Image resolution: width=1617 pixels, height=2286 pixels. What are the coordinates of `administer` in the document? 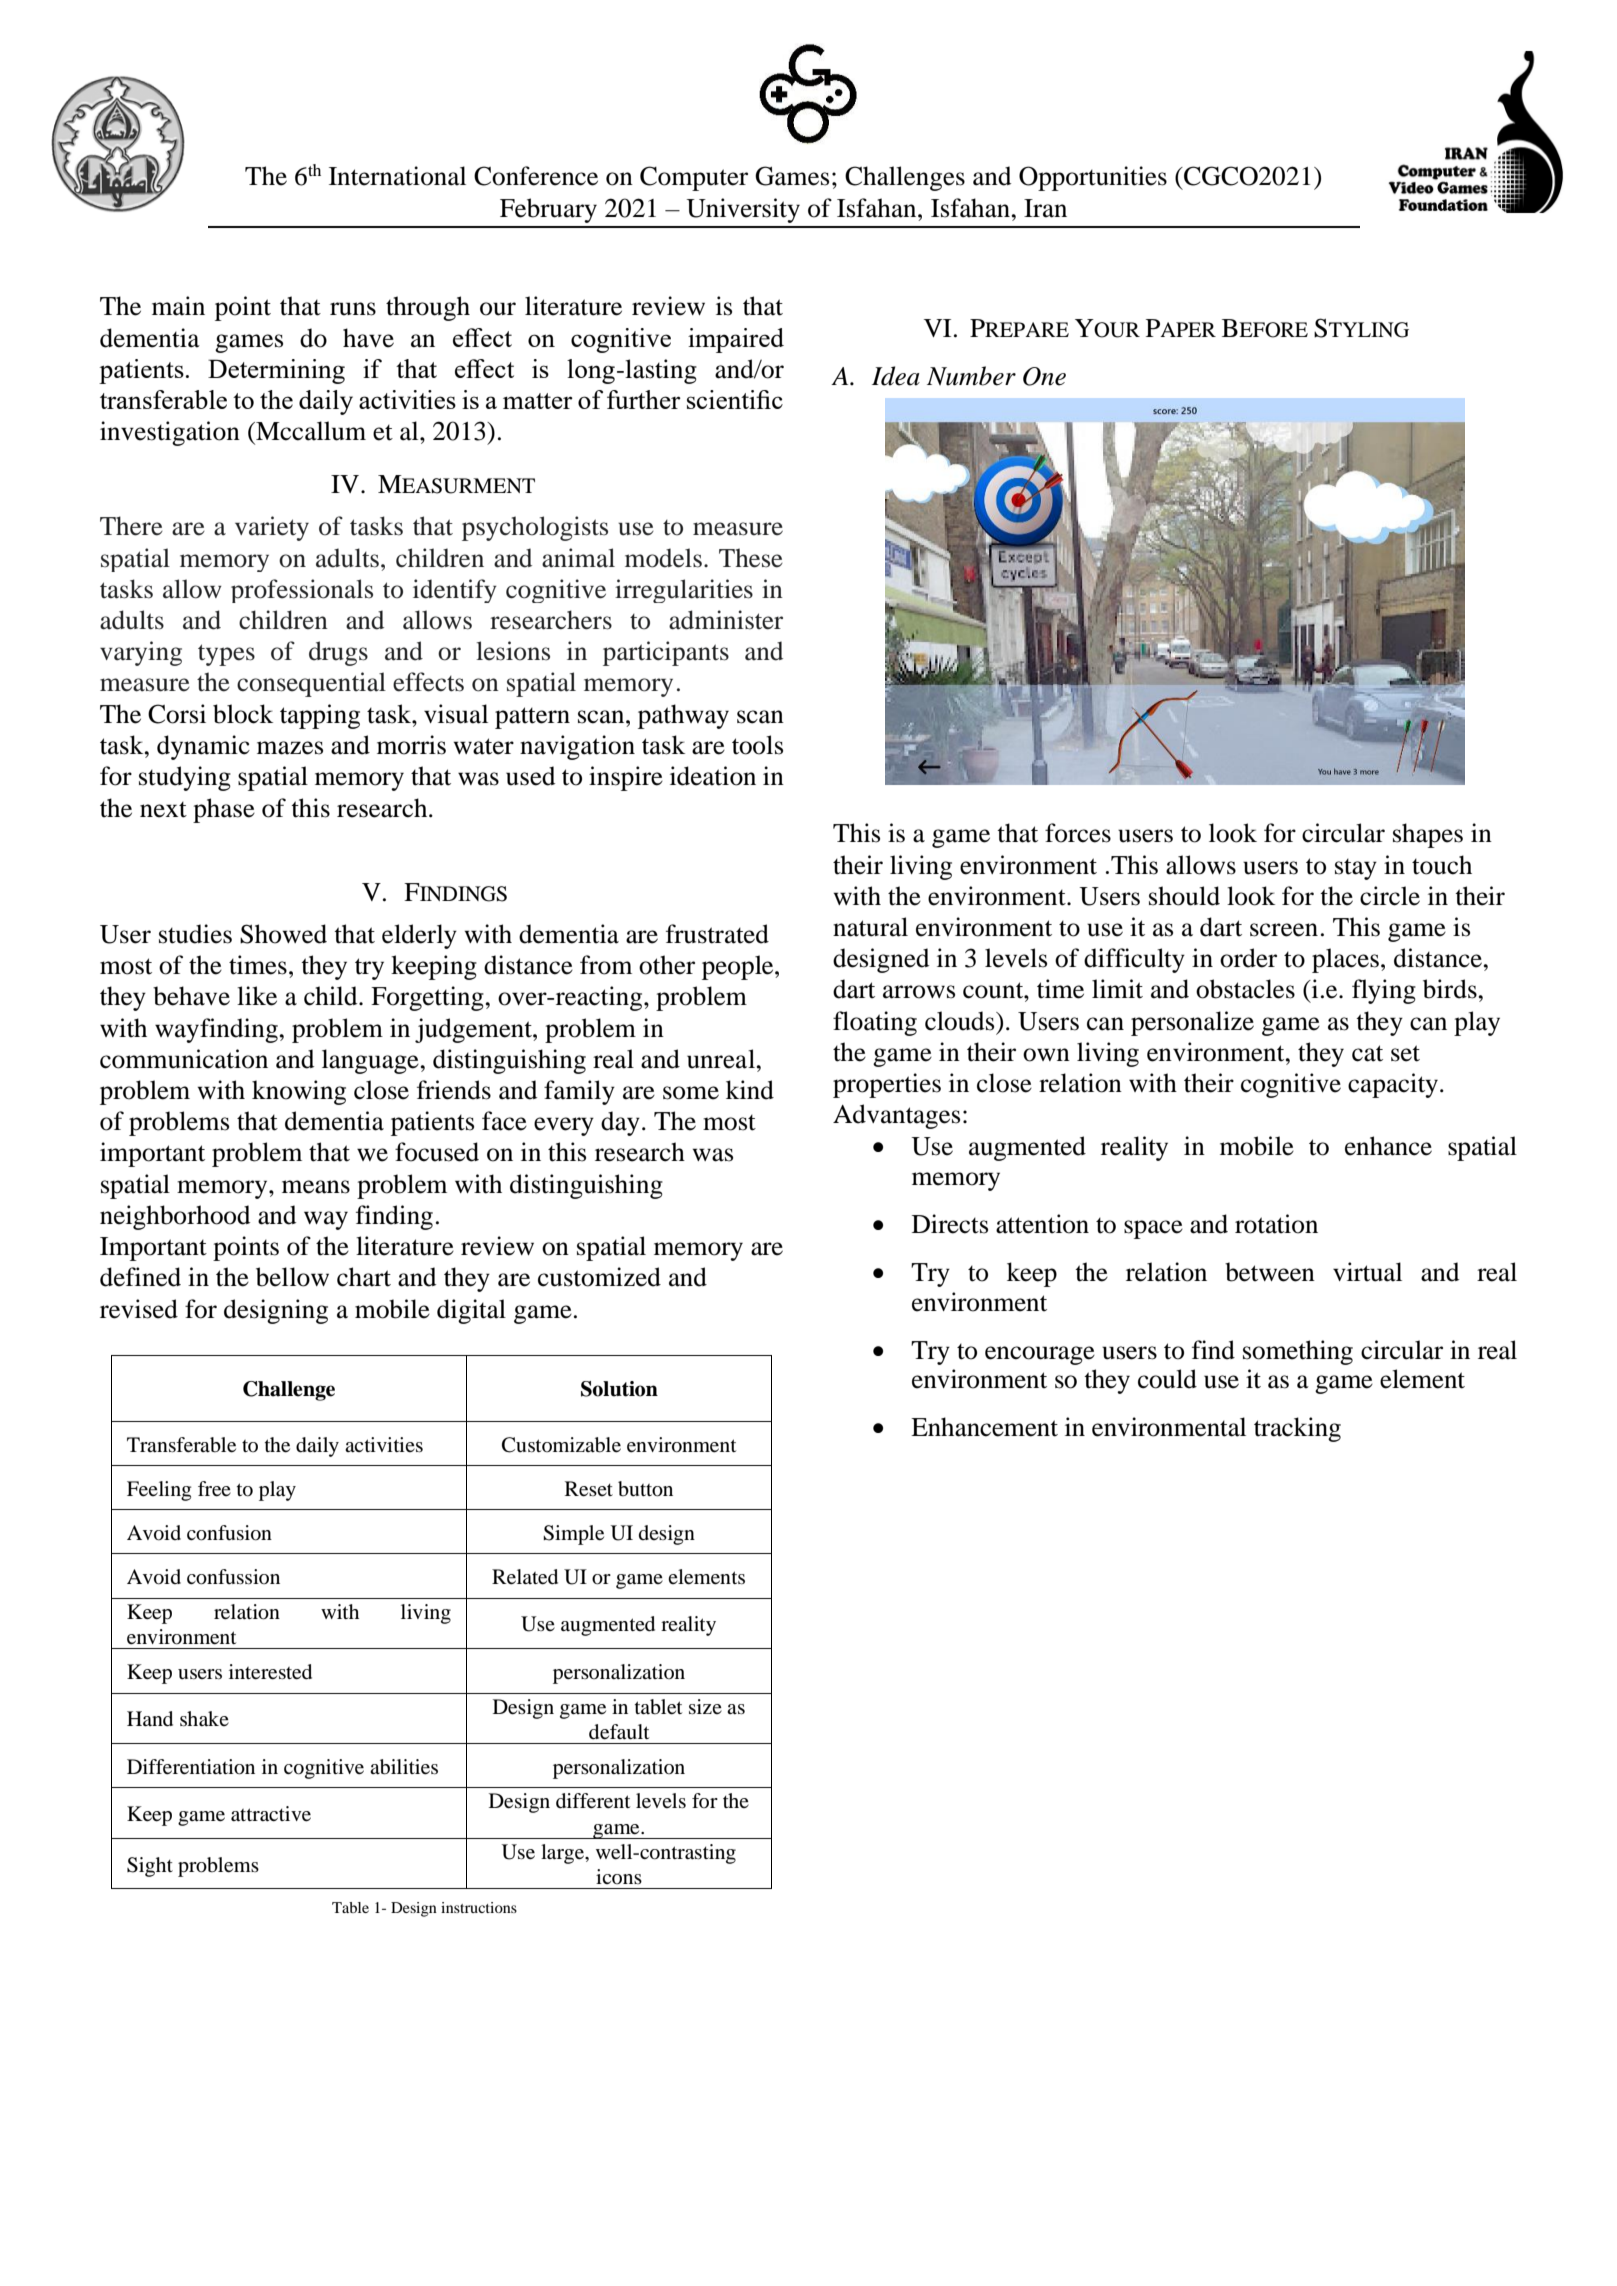 It's located at (726, 620).
